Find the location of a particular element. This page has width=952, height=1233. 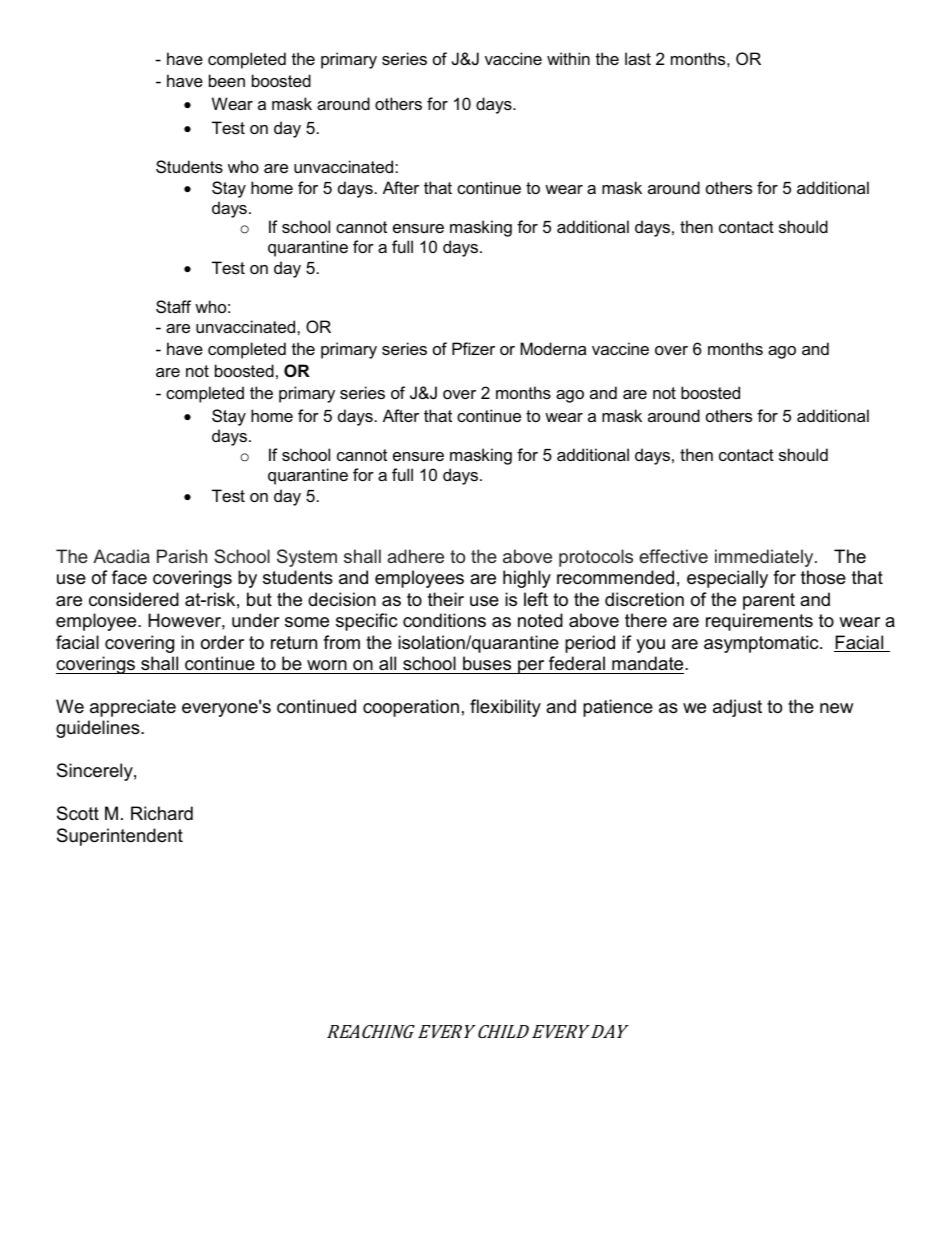

cooperation is located at coordinates (411, 708).
